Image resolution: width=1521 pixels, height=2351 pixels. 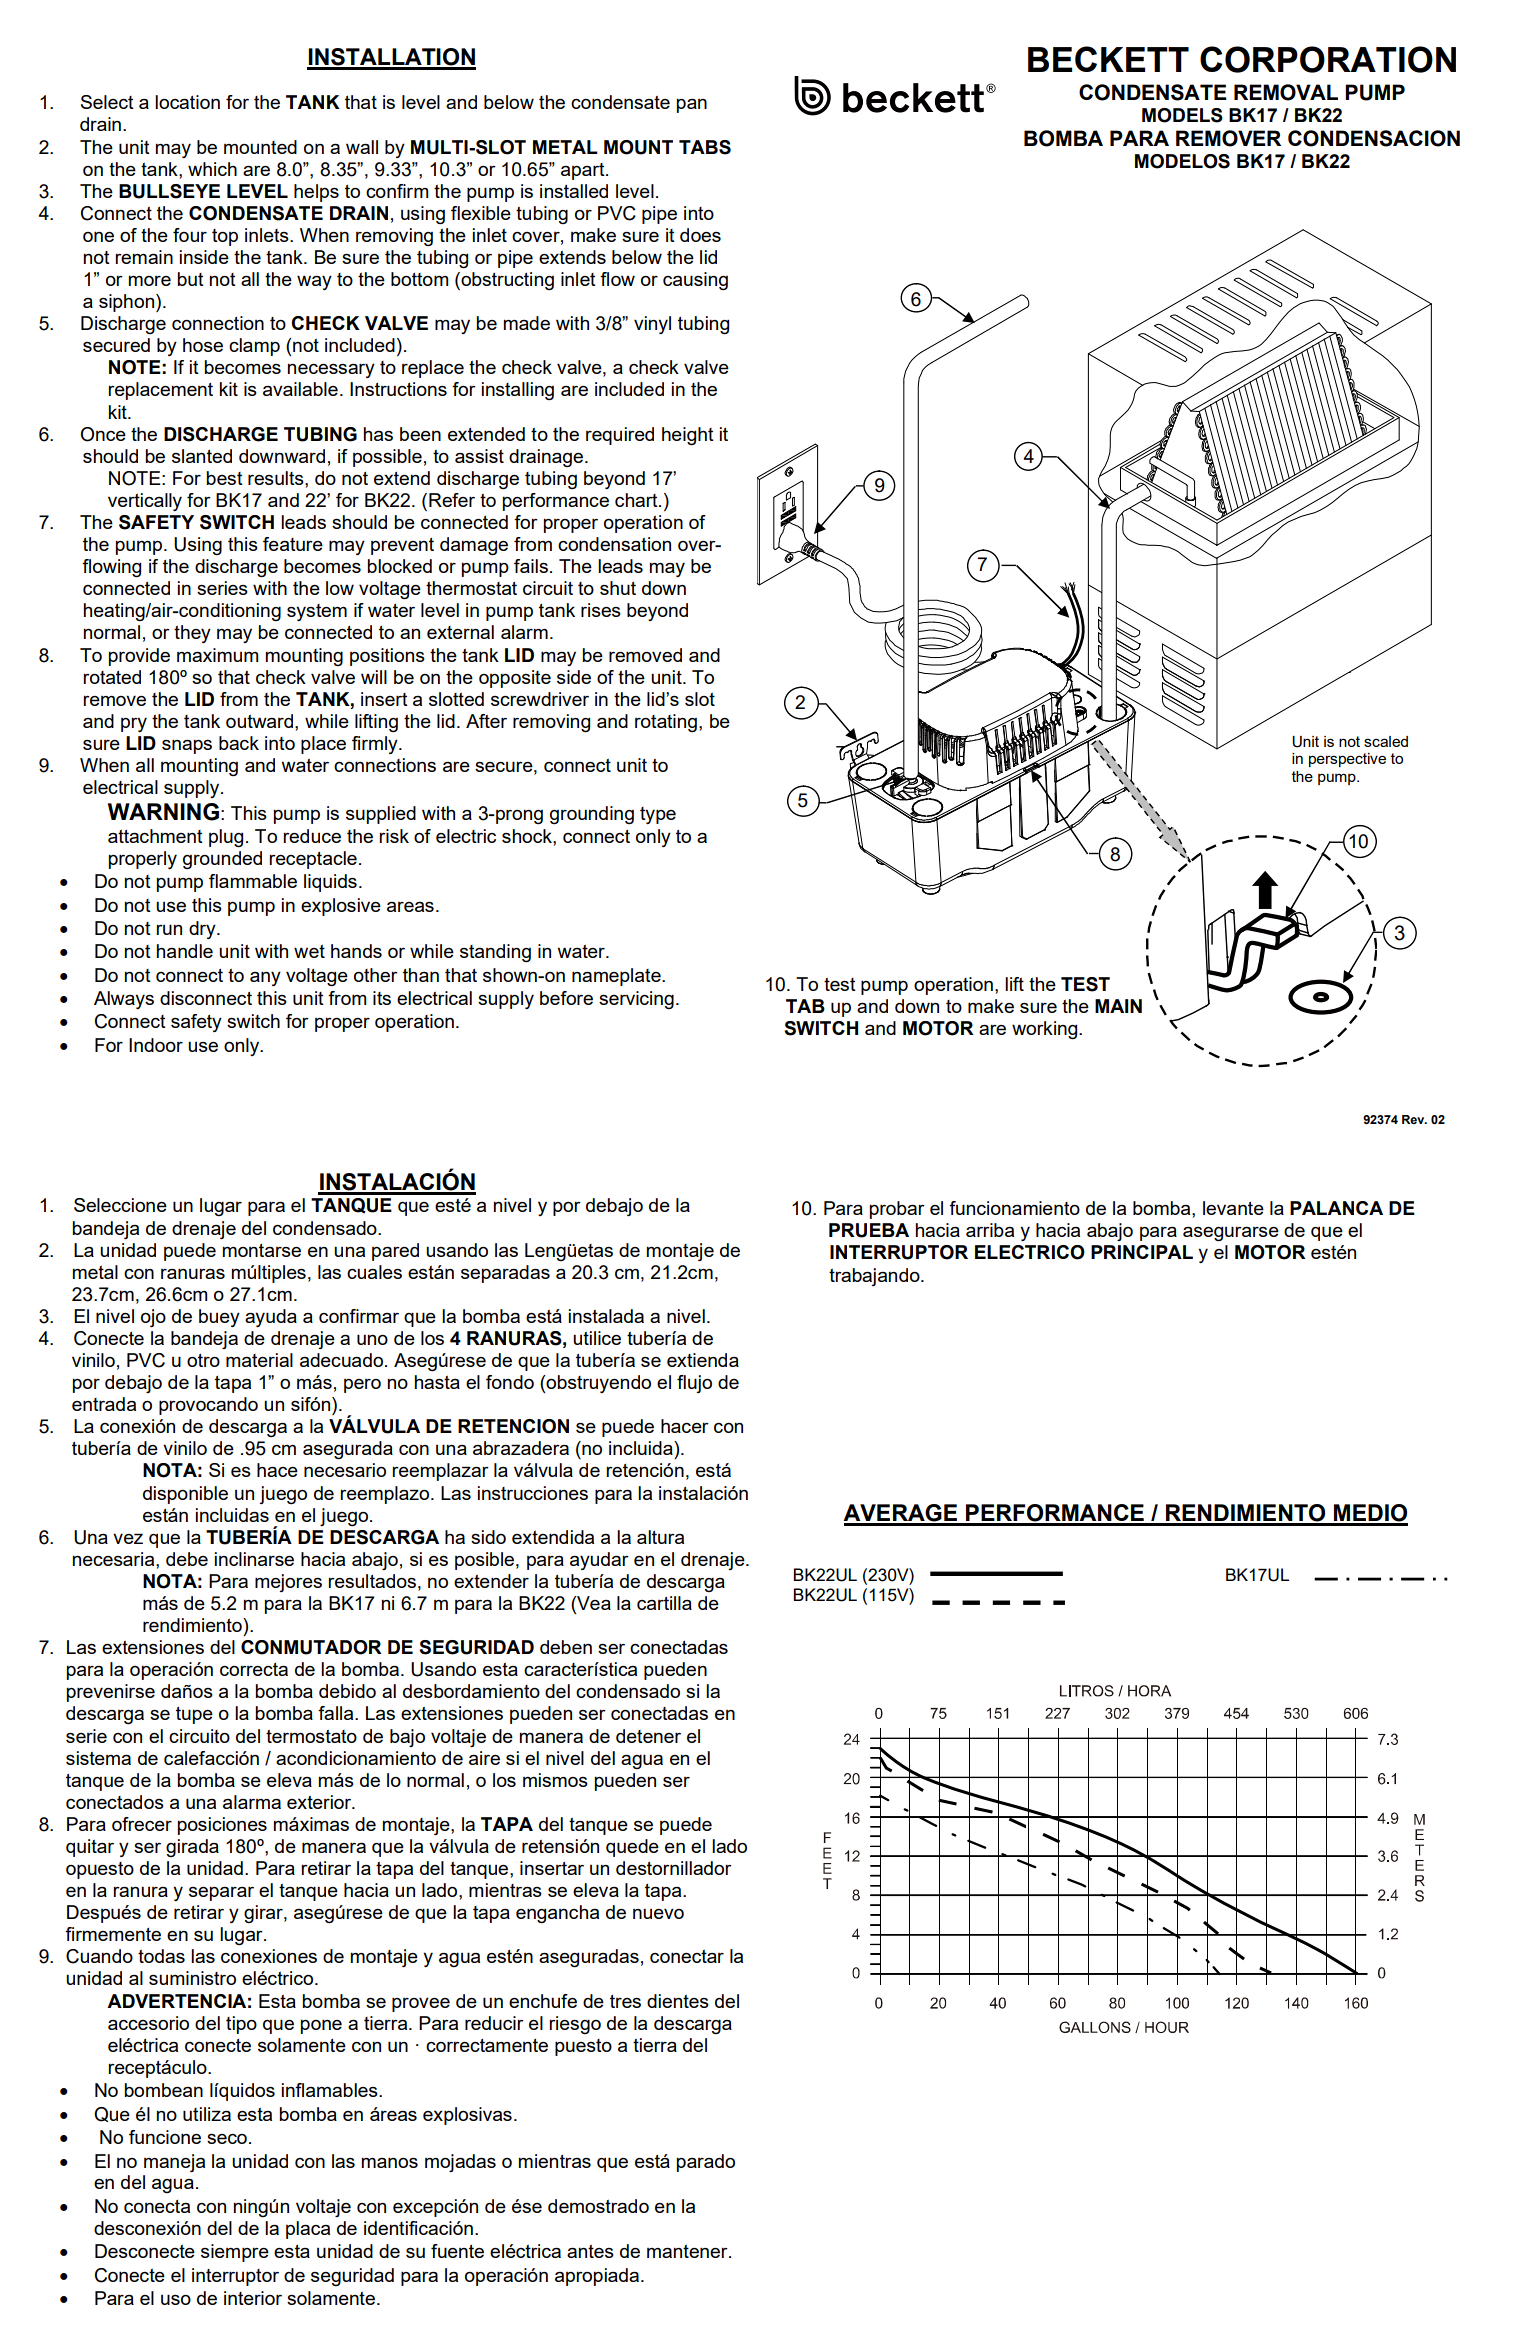 I want to click on which, so click(x=212, y=169).
